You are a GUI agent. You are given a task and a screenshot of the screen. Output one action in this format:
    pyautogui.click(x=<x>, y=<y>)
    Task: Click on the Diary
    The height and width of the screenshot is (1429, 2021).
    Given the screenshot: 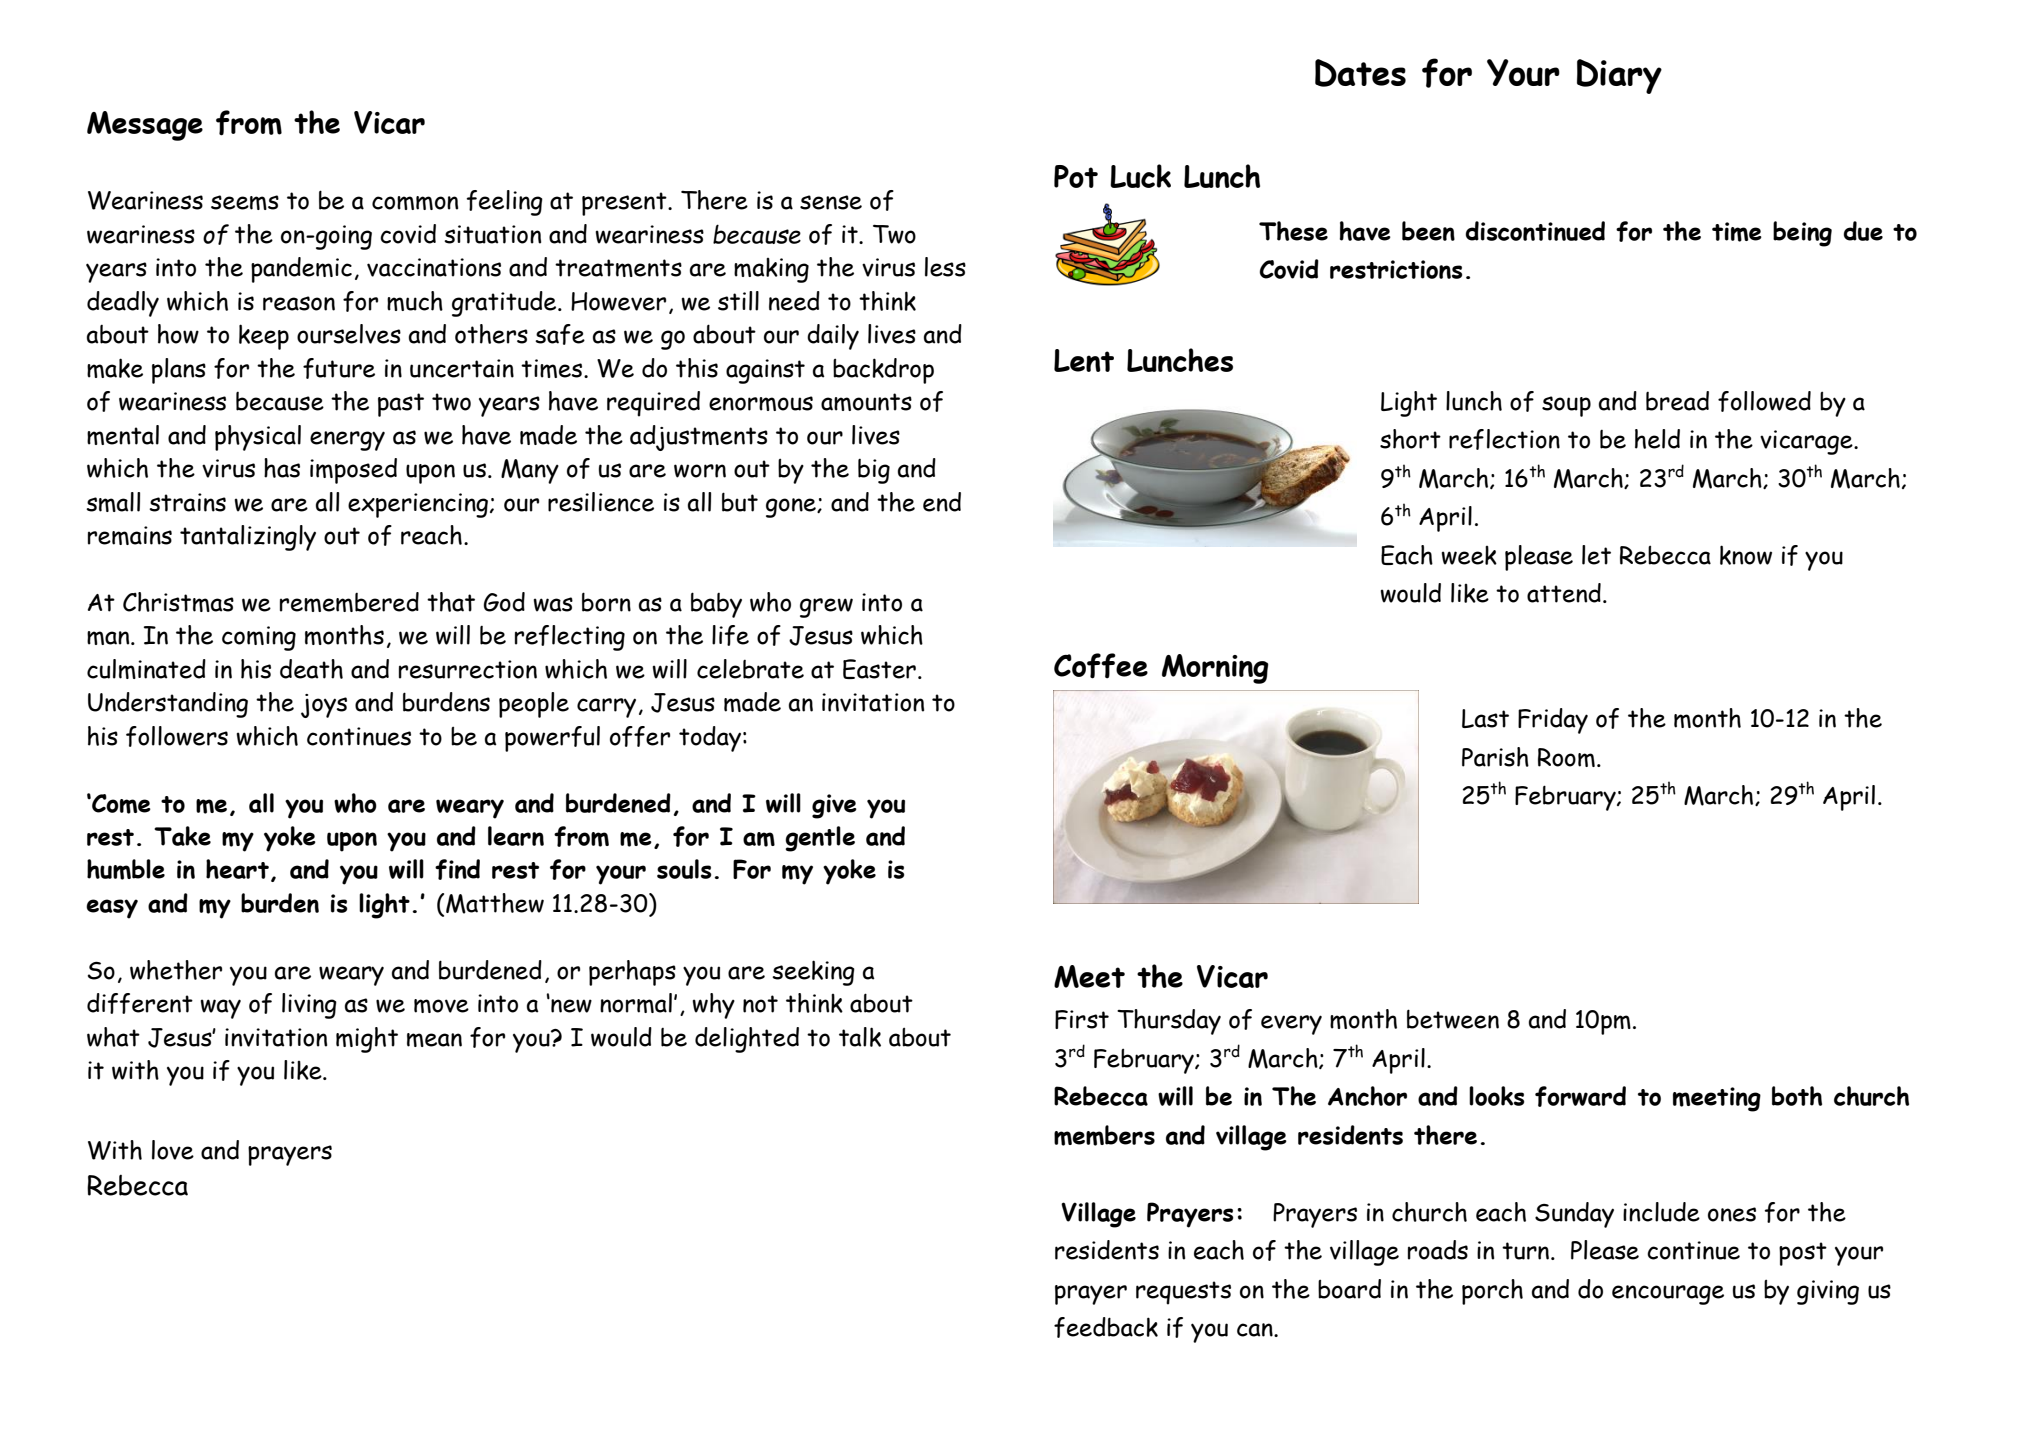 What is the action you would take?
    pyautogui.click(x=1619, y=76)
